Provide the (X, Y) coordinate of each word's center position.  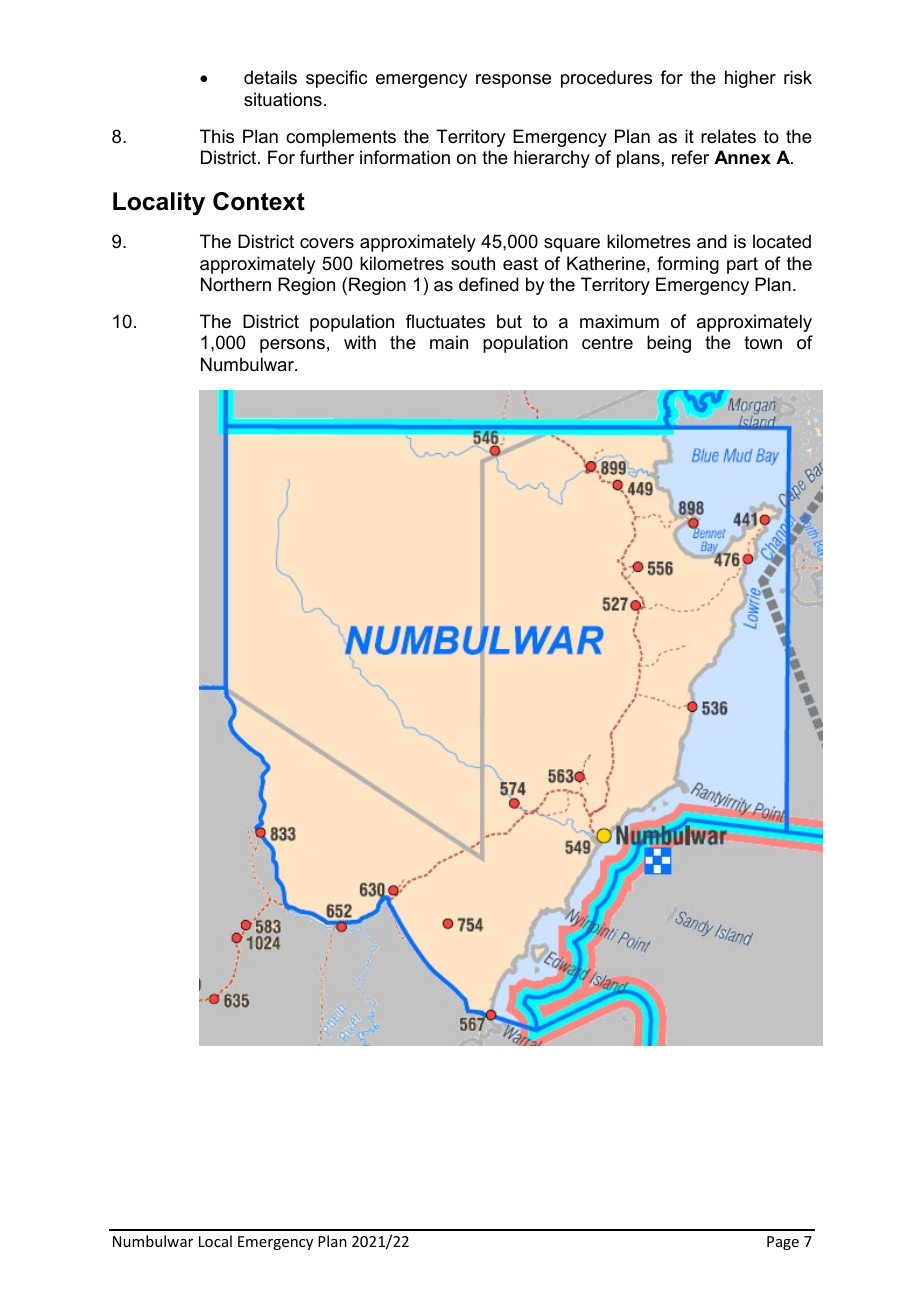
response (513, 81)
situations (283, 99)
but (509, 321)
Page (783, 1243)
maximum (619, 321)
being (669, 344)
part (742, 265)
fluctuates (445, 321)
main (449, 342)
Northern (236, 284)
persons (292, 346)
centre (607, 343)
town (763, 342)
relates (728, 136)
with (360, 342)
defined (489, 284)
